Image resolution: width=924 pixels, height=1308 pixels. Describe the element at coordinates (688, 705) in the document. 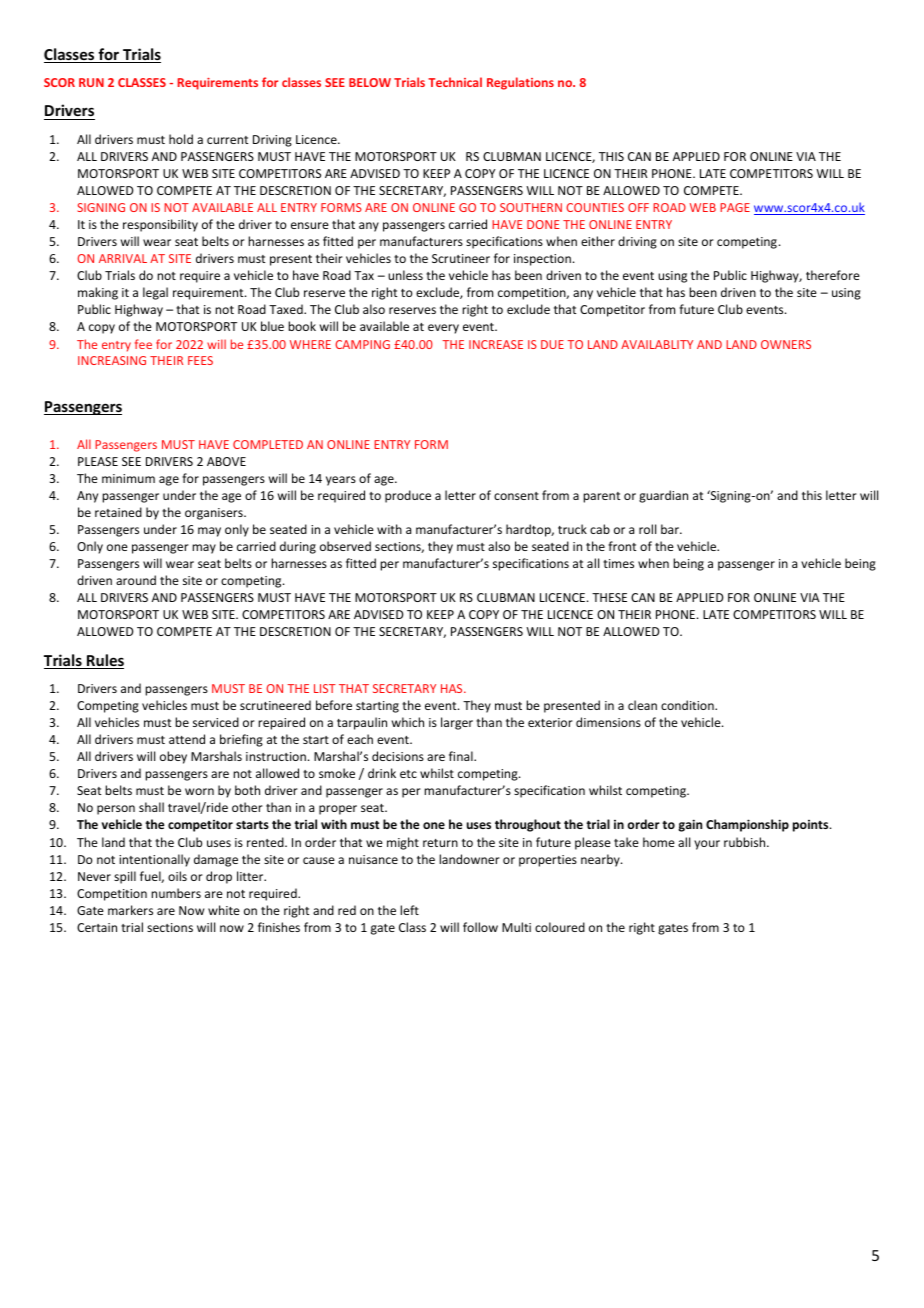

I see `condition` at that location.
